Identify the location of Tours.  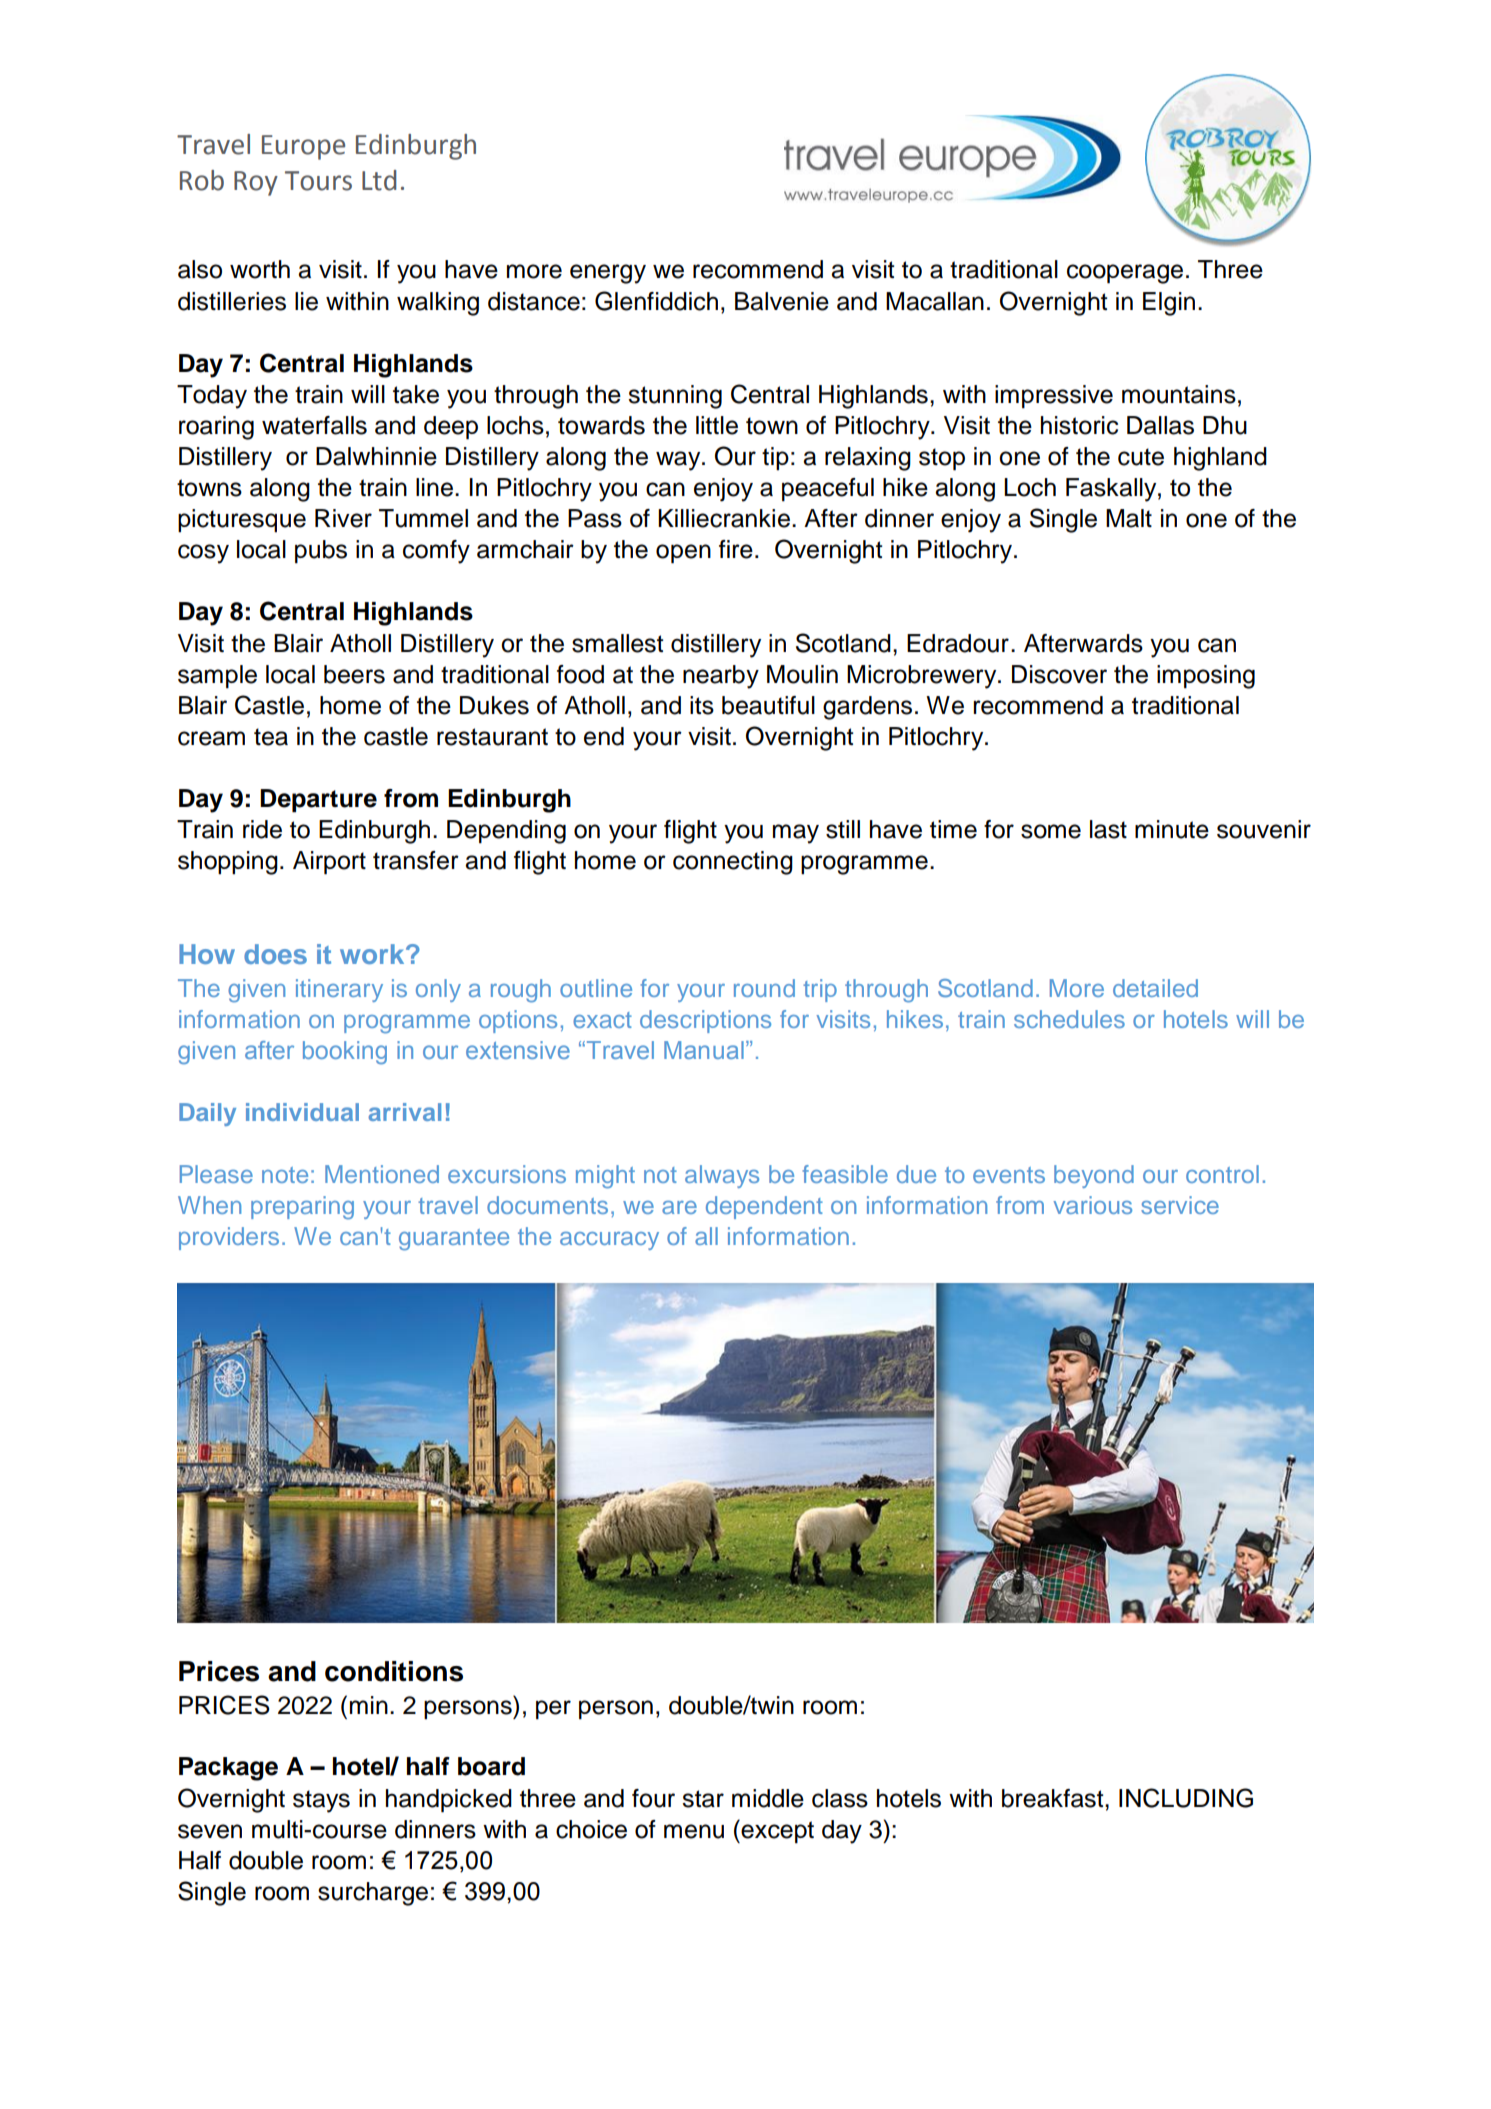
(318, 181).
